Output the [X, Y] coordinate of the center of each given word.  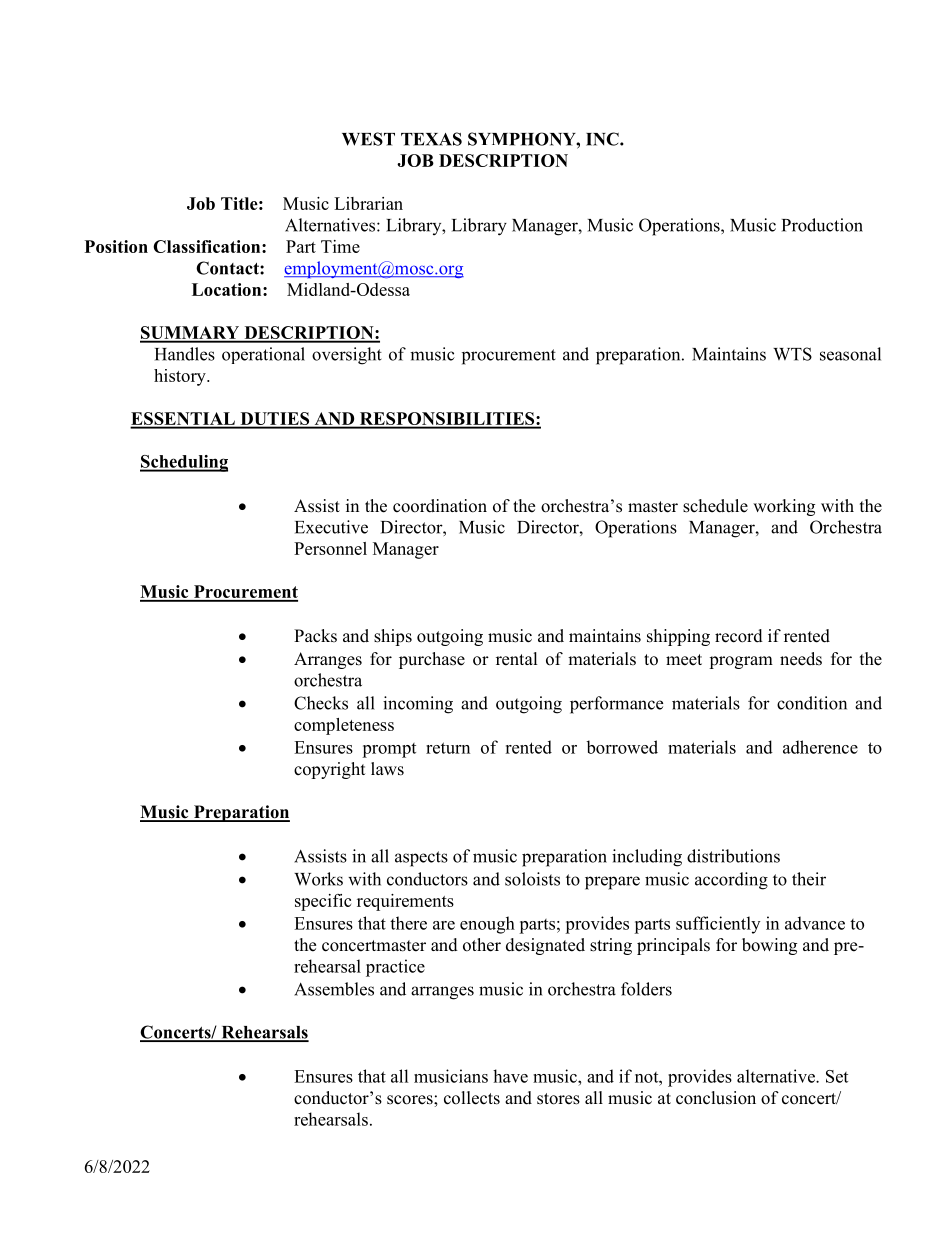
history [181, 377]
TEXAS [431, 139]
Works [318, 879]
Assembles [334, 989]
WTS [792, 354]
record [739, 636]
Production [822, 225]
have [510, 1076]
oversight [347, 356]
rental [517, 659]
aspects [421, 859]
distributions [733, 856]
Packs [315, 636]
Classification [208, 246]
